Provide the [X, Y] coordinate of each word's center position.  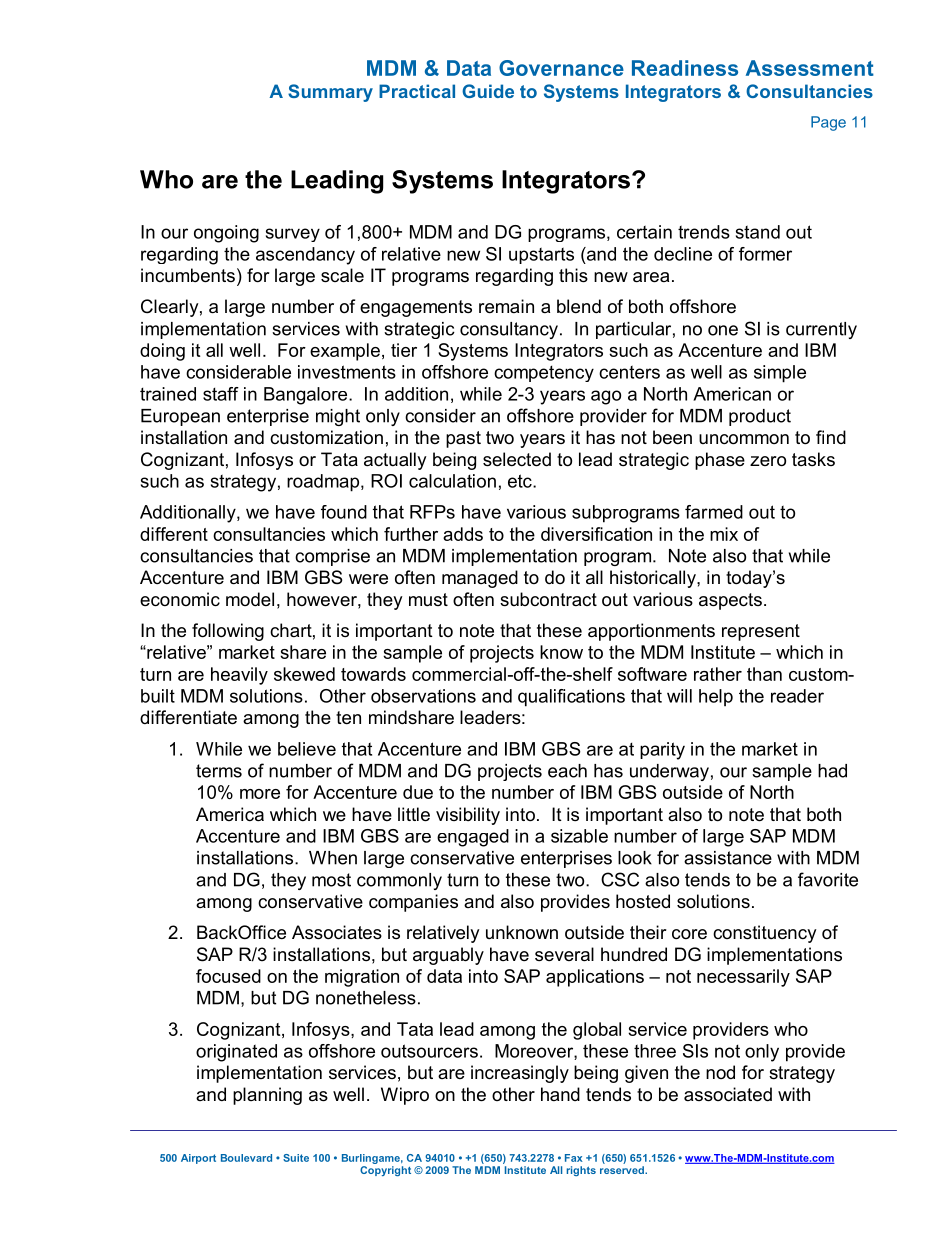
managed [480, 579]
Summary [330, 93]
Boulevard [246, 1158]
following [228, 632]
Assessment [810, 68]
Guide [488, 91]
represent [761, 632]
